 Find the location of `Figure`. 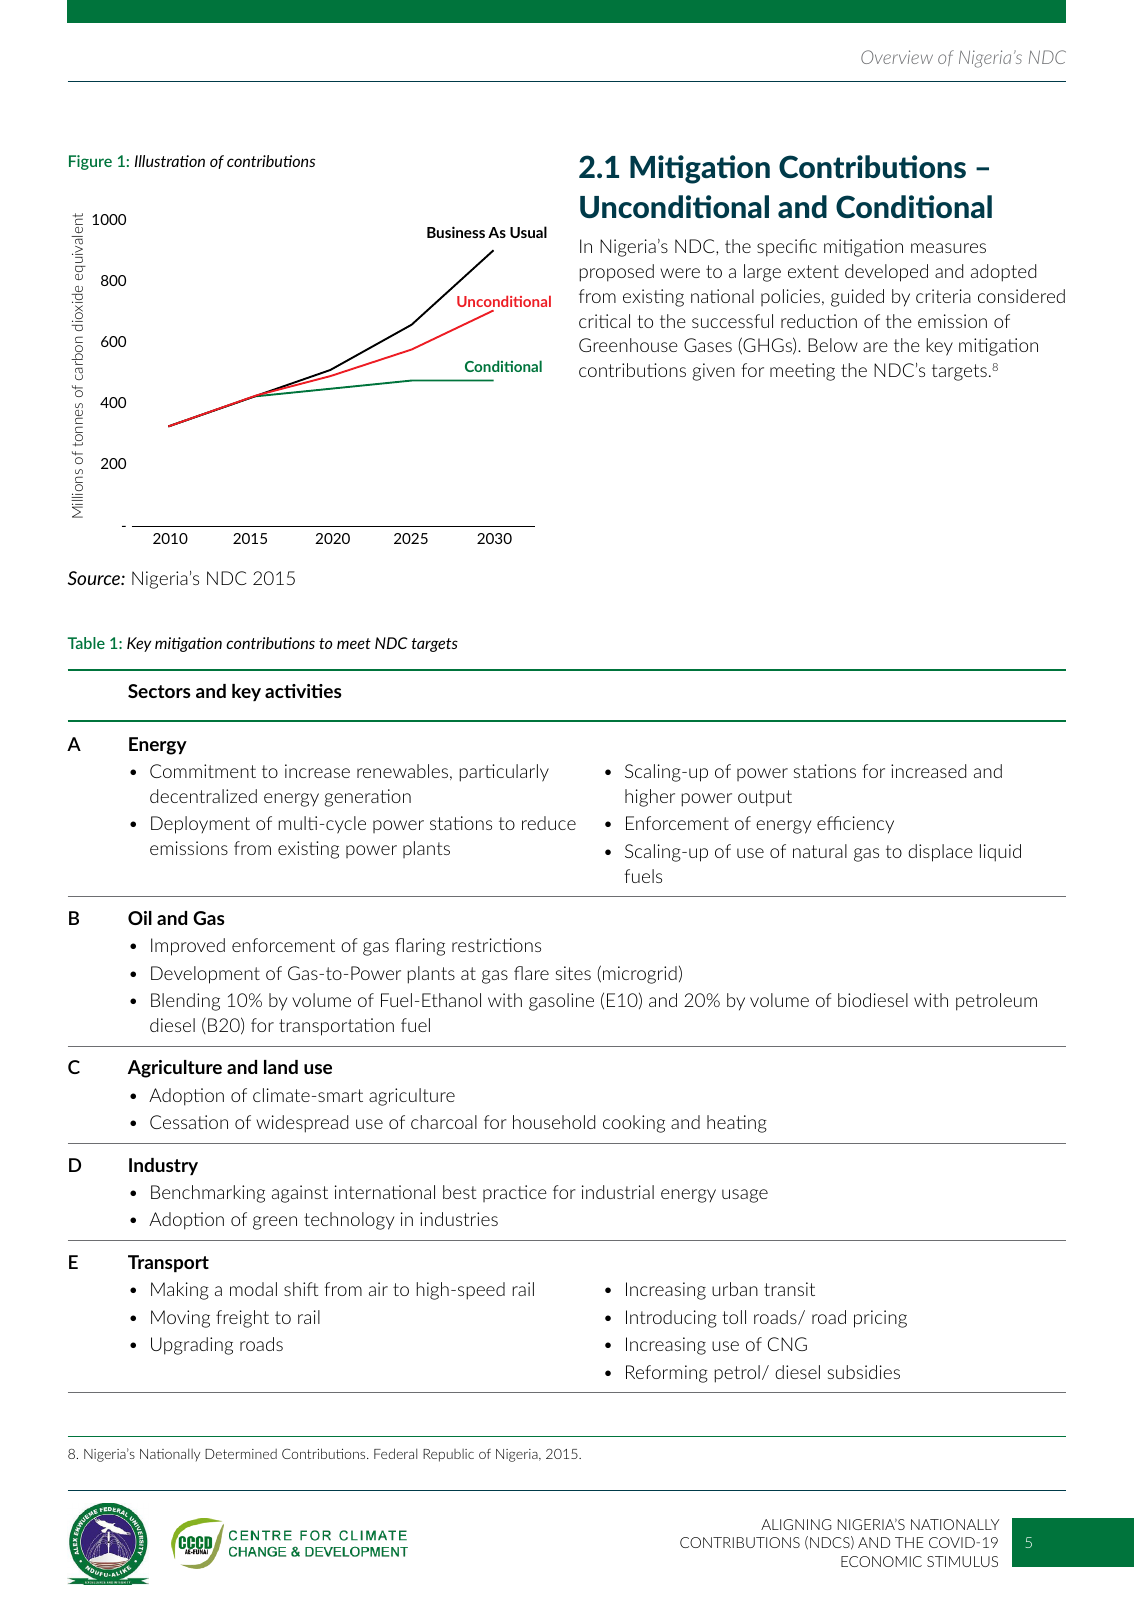

Figure is located at coordinates (90, 162).
